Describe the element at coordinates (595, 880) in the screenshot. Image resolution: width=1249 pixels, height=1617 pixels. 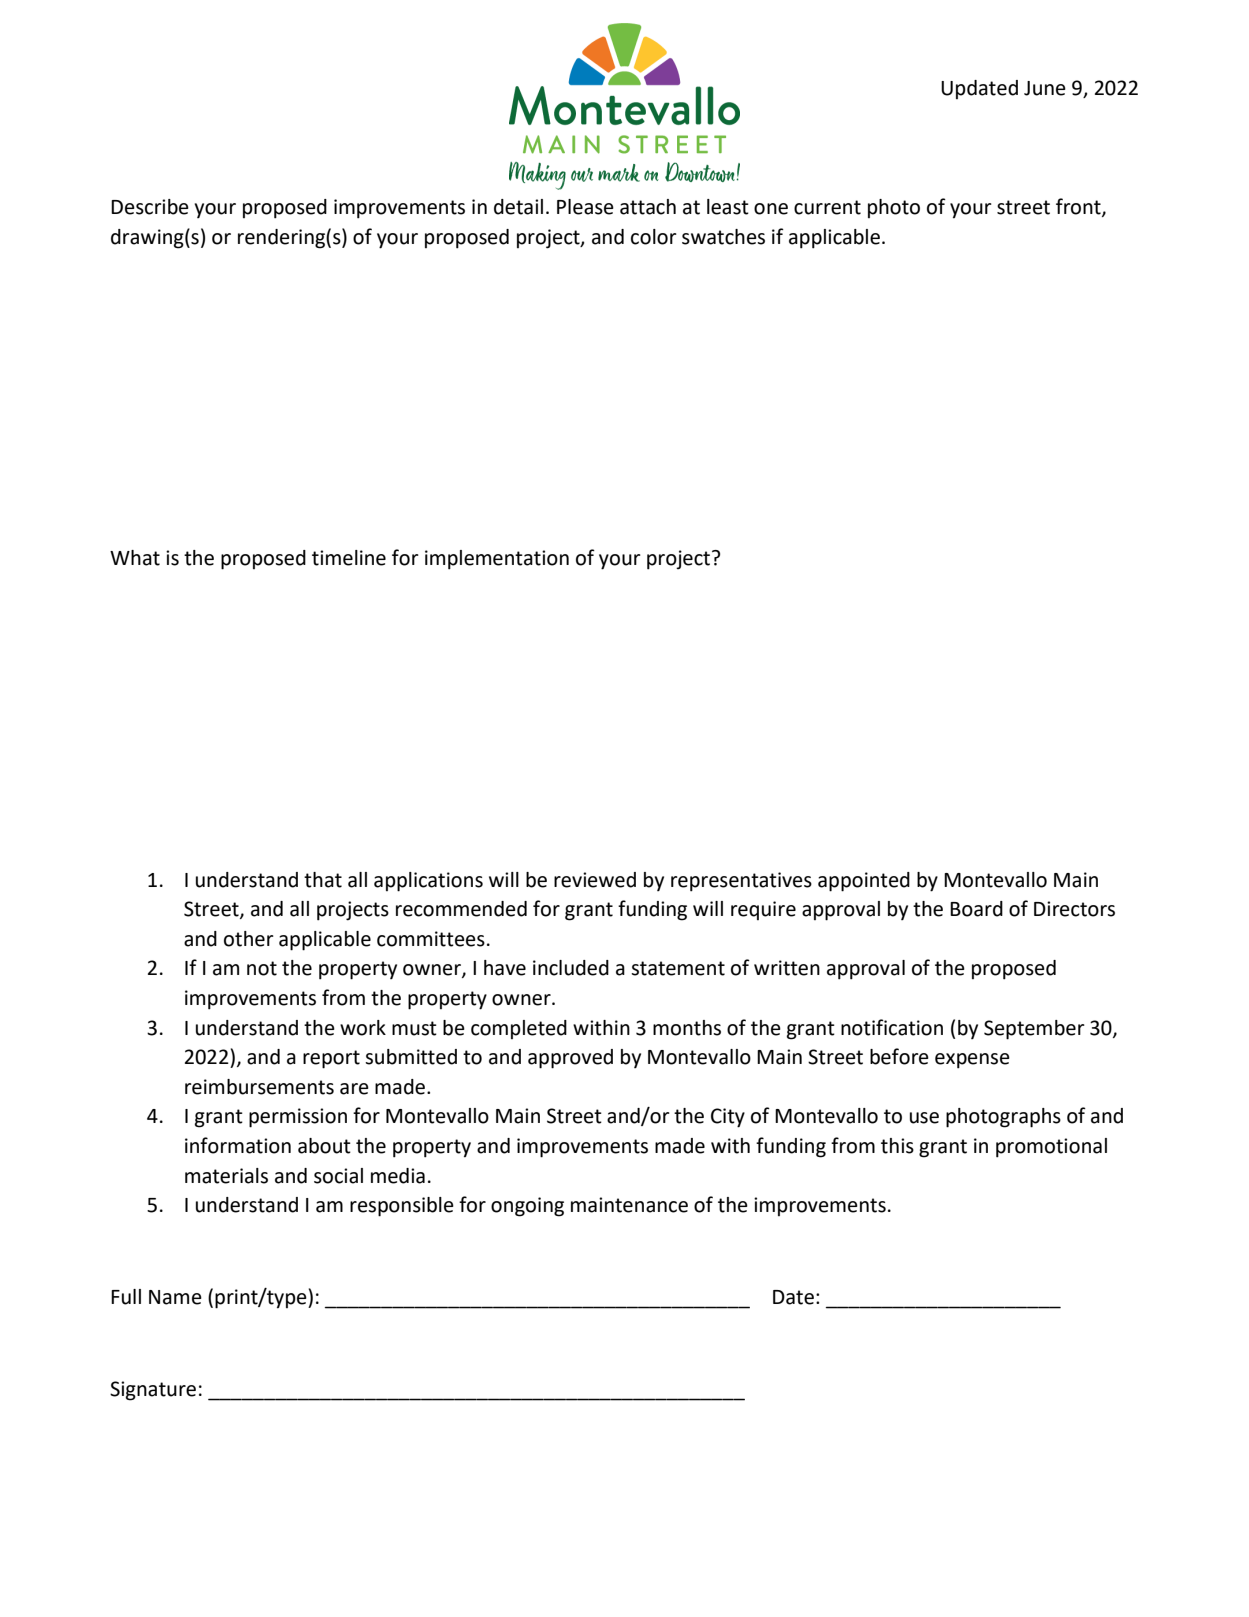
I see `reviewed` at that location.
